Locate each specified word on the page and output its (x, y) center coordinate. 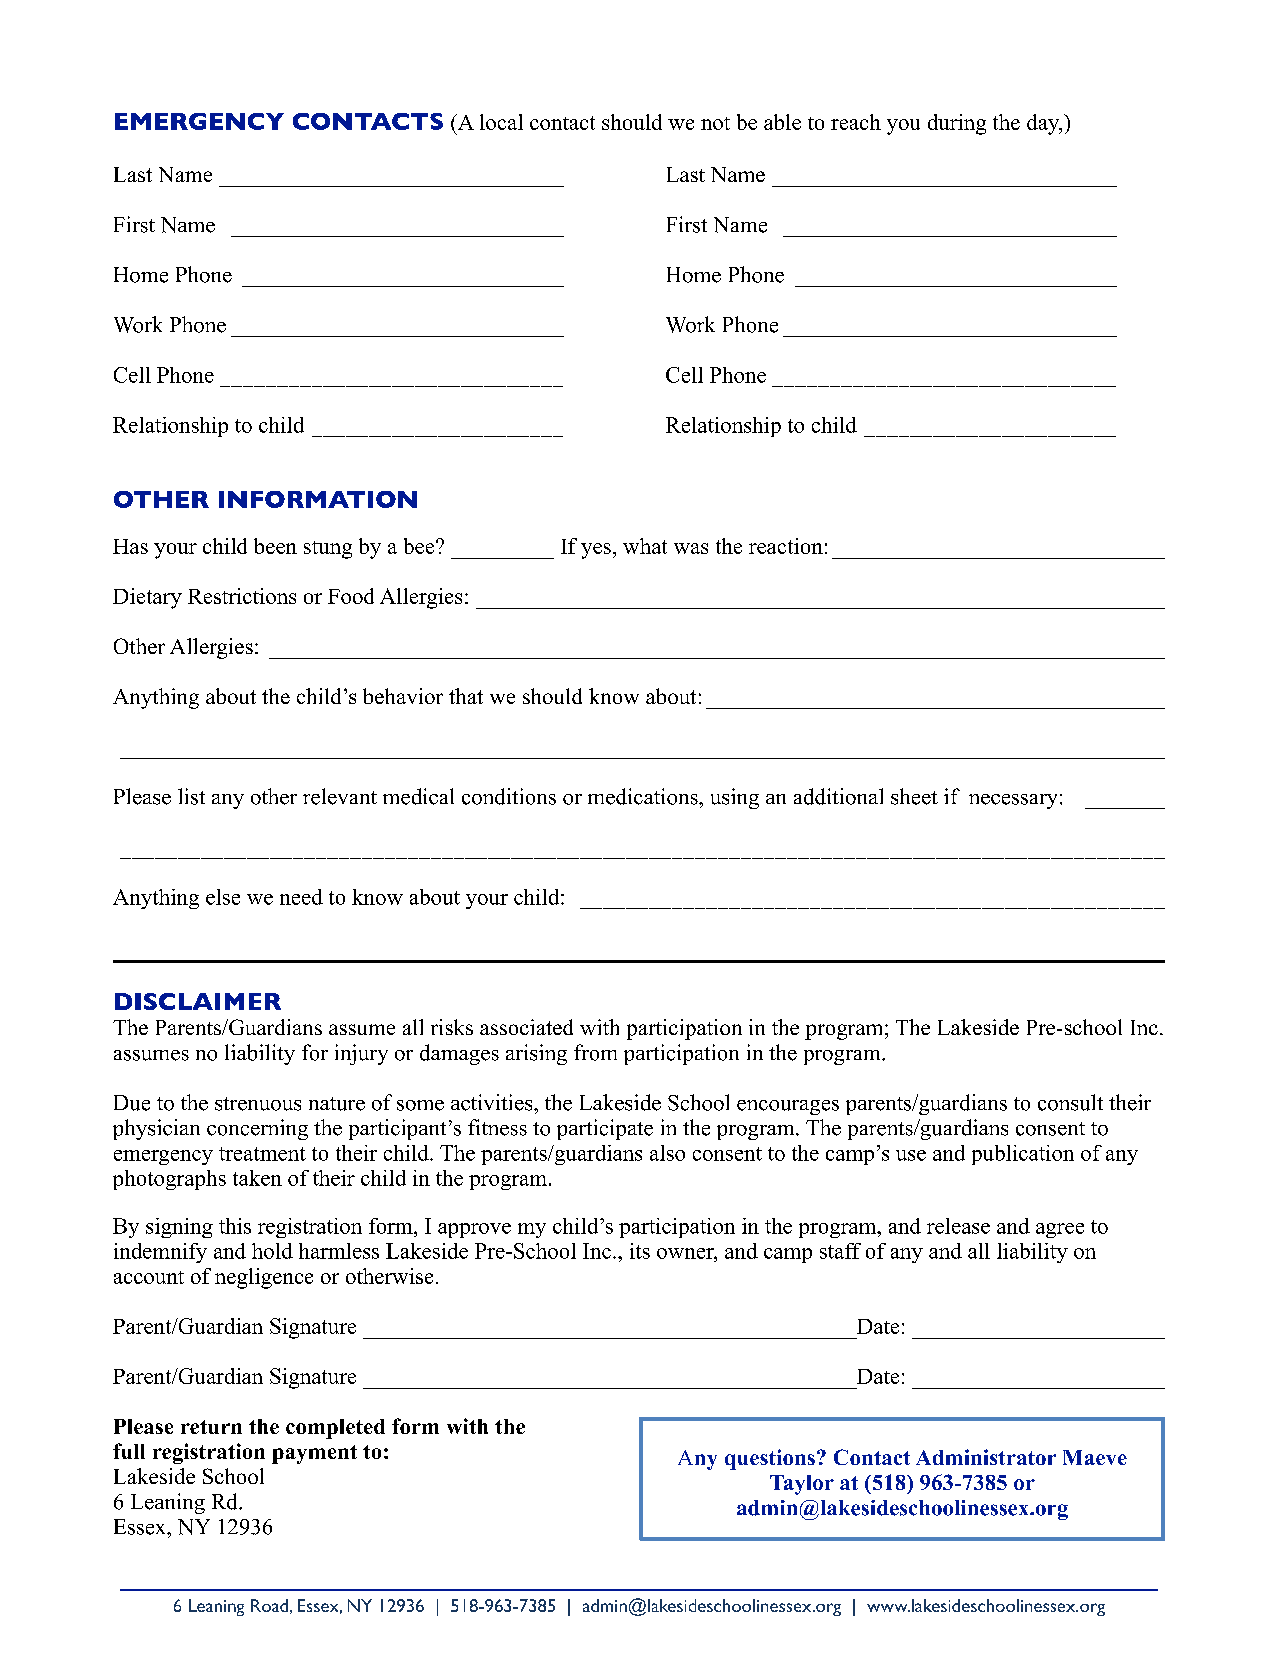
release (958, 1226)
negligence (264, 1278)
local (501, 122)
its (640, 1251)
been (275, 546)
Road (269, 1605)
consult (1070, 1102)
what (645, 546)
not (715, 123)
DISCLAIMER (198, 1001)
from (595, 1052)
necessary (1013, 801)
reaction (786, 546)
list (191, 796)
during (957, 124)
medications (644, 796)
